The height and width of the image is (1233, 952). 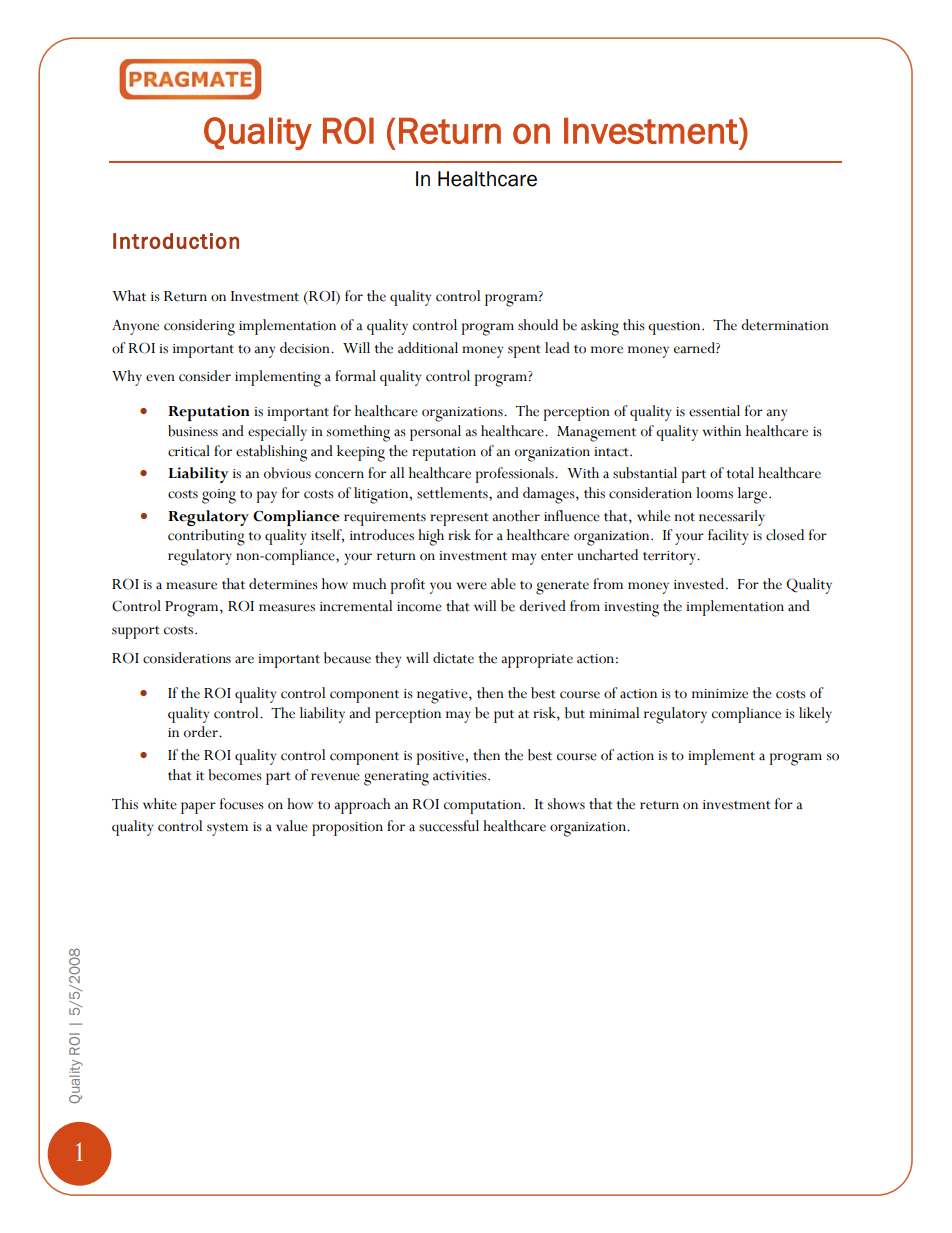 What do you see at coordinates (206, 537) in the image?
I see `contributing` at bounding box center [206, 537].
